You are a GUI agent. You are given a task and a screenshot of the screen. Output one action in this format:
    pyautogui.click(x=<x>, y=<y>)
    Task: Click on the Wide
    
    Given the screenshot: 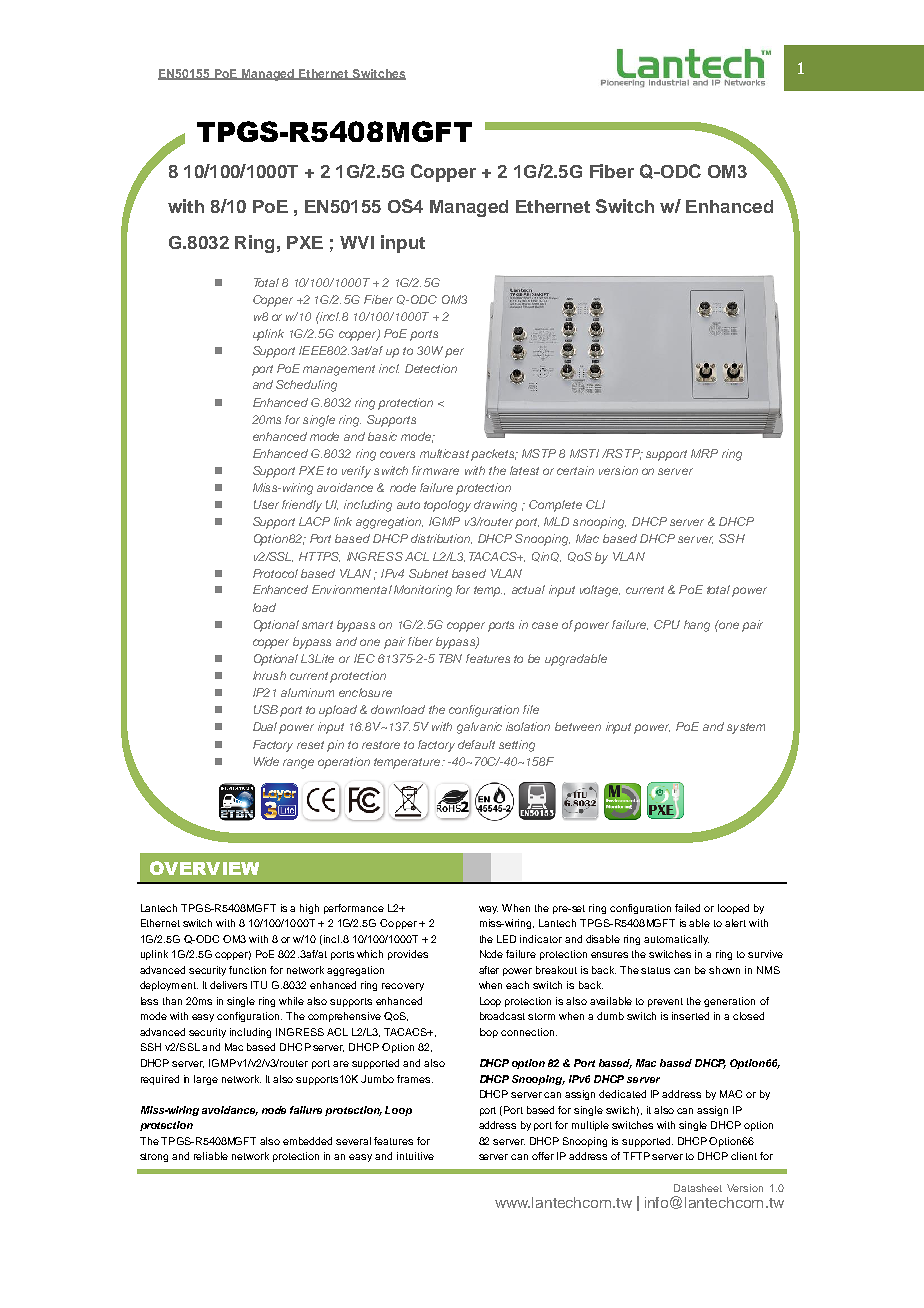 What is the action you would take?
    pyautogui.click(x=266, y=761)
